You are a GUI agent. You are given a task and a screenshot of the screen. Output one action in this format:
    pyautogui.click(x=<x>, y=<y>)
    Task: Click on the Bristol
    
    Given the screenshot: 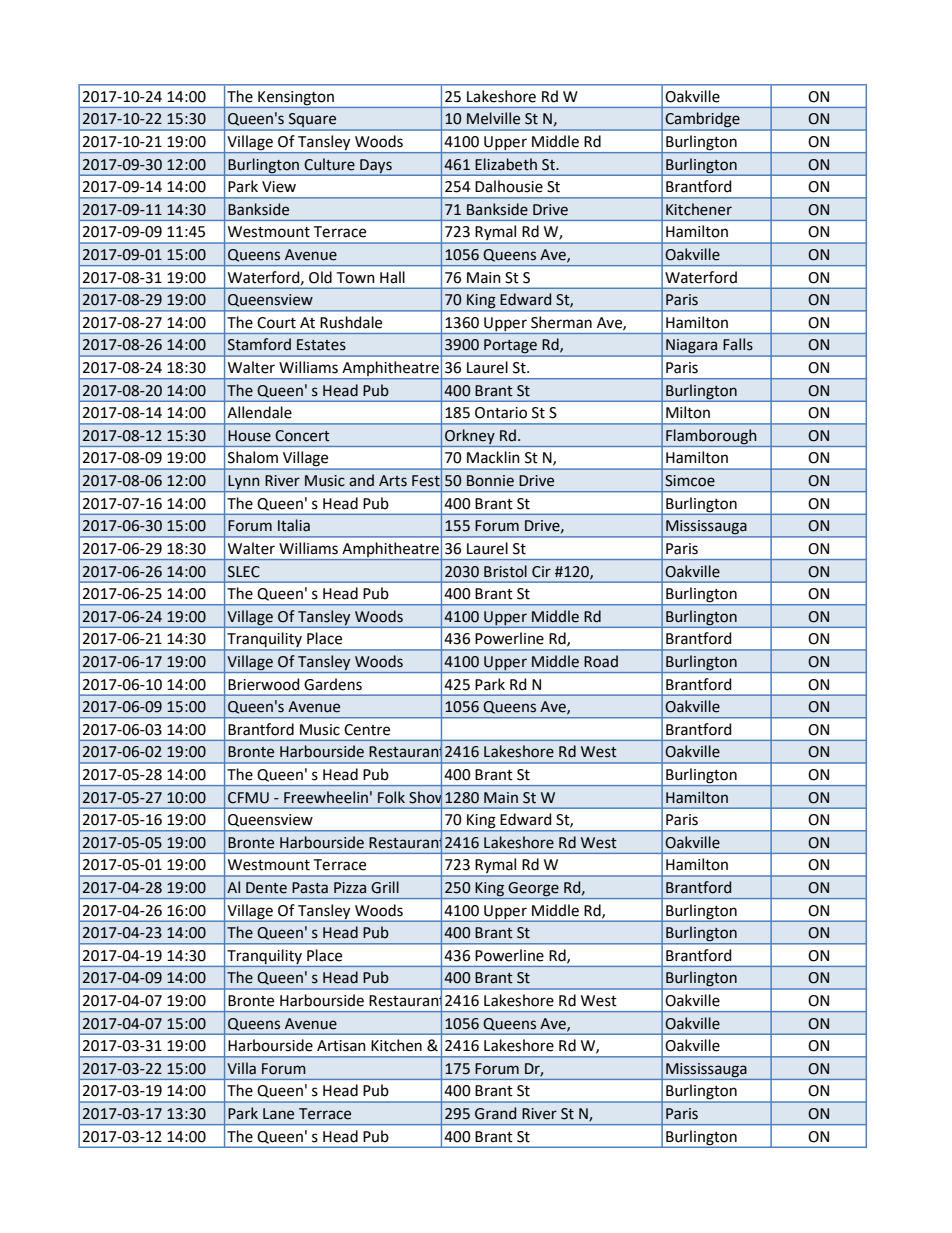 What is the action you would take?
    pyautogui.click(x=505, y=571)
